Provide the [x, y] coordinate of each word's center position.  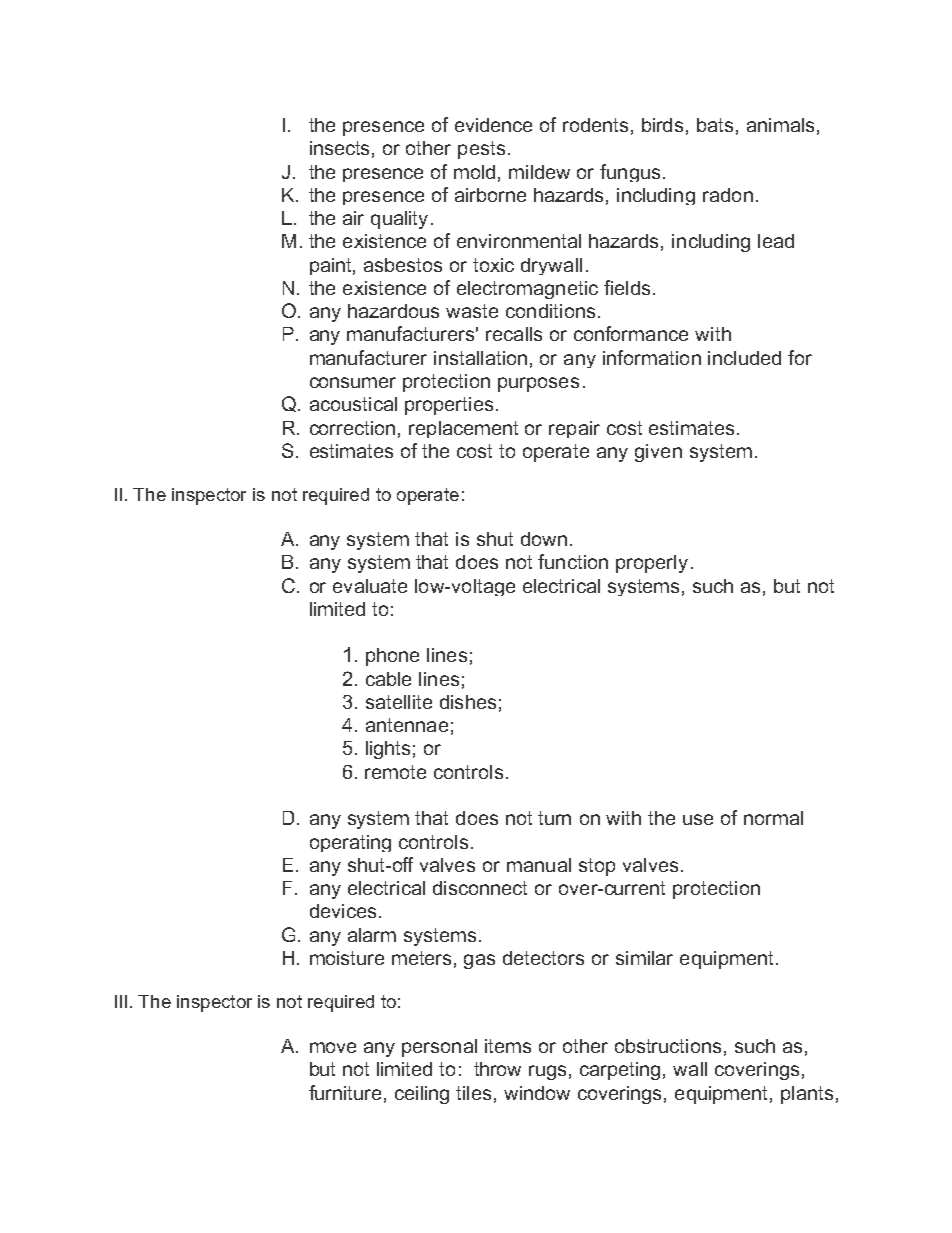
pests [481, 150]
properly [652, 564]
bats [715, 125]
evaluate [370, 586]
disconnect [480, 888]
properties [449, 406]
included [744, 358]
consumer [353, 382]
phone [392, 657]
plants [807, 1095]
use [698, 819]
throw [497, 1069]
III [121, 1001]
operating [350, 843]
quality [399, 220]
